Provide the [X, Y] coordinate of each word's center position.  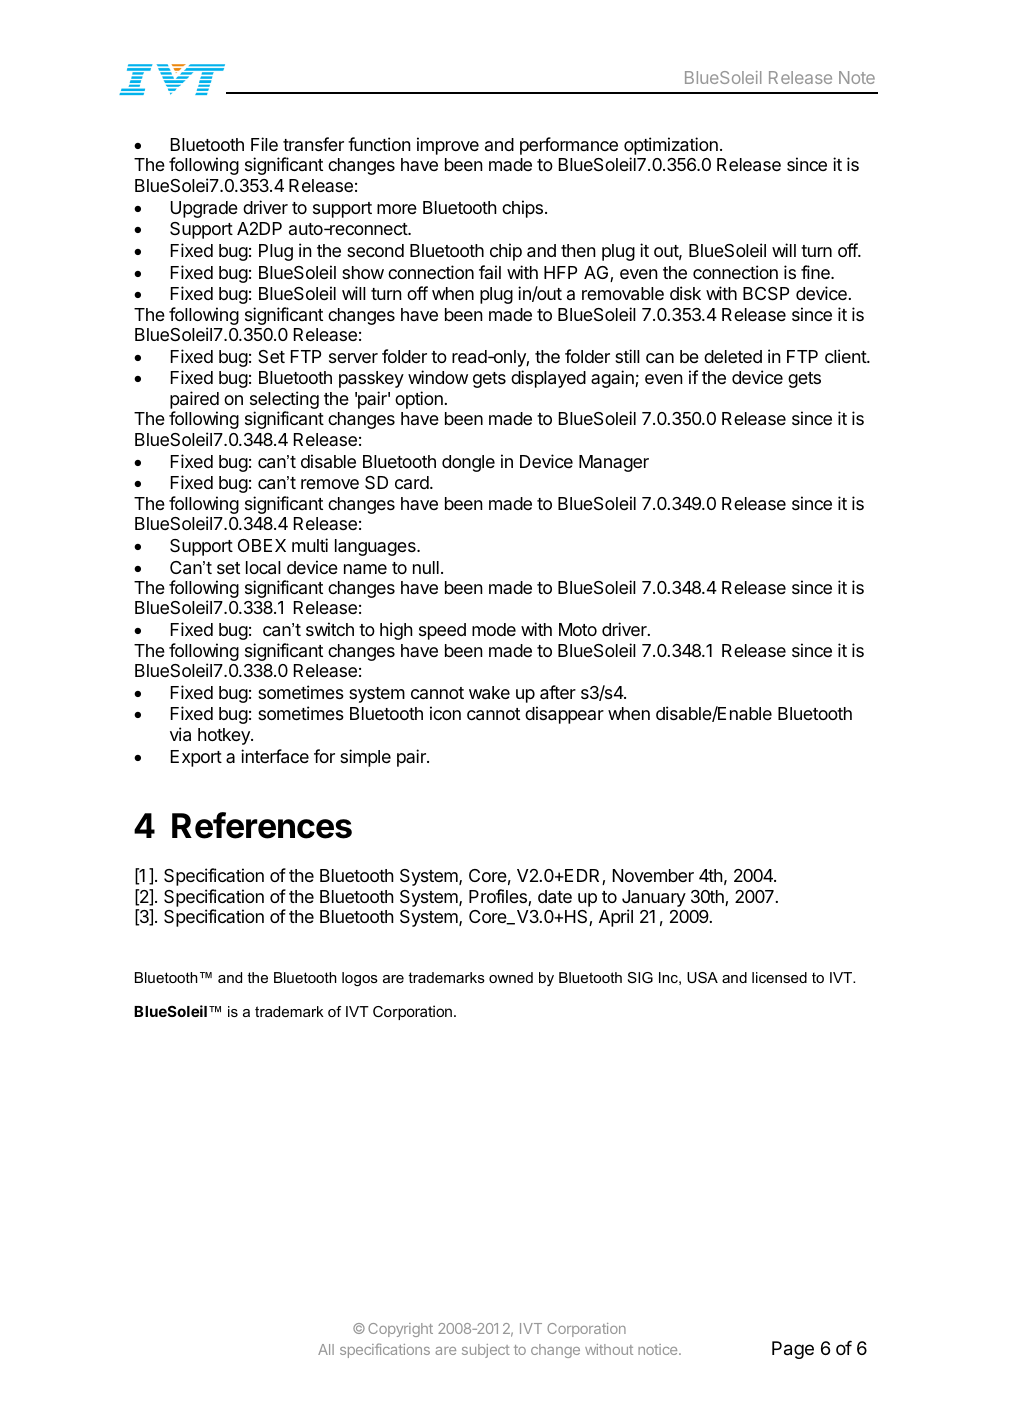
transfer [313, 144]
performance [569, 146]
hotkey [225, 736]
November [653, 875]
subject [486, 1351]
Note [857, 77]
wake [489, 693]
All [326, 1349]
